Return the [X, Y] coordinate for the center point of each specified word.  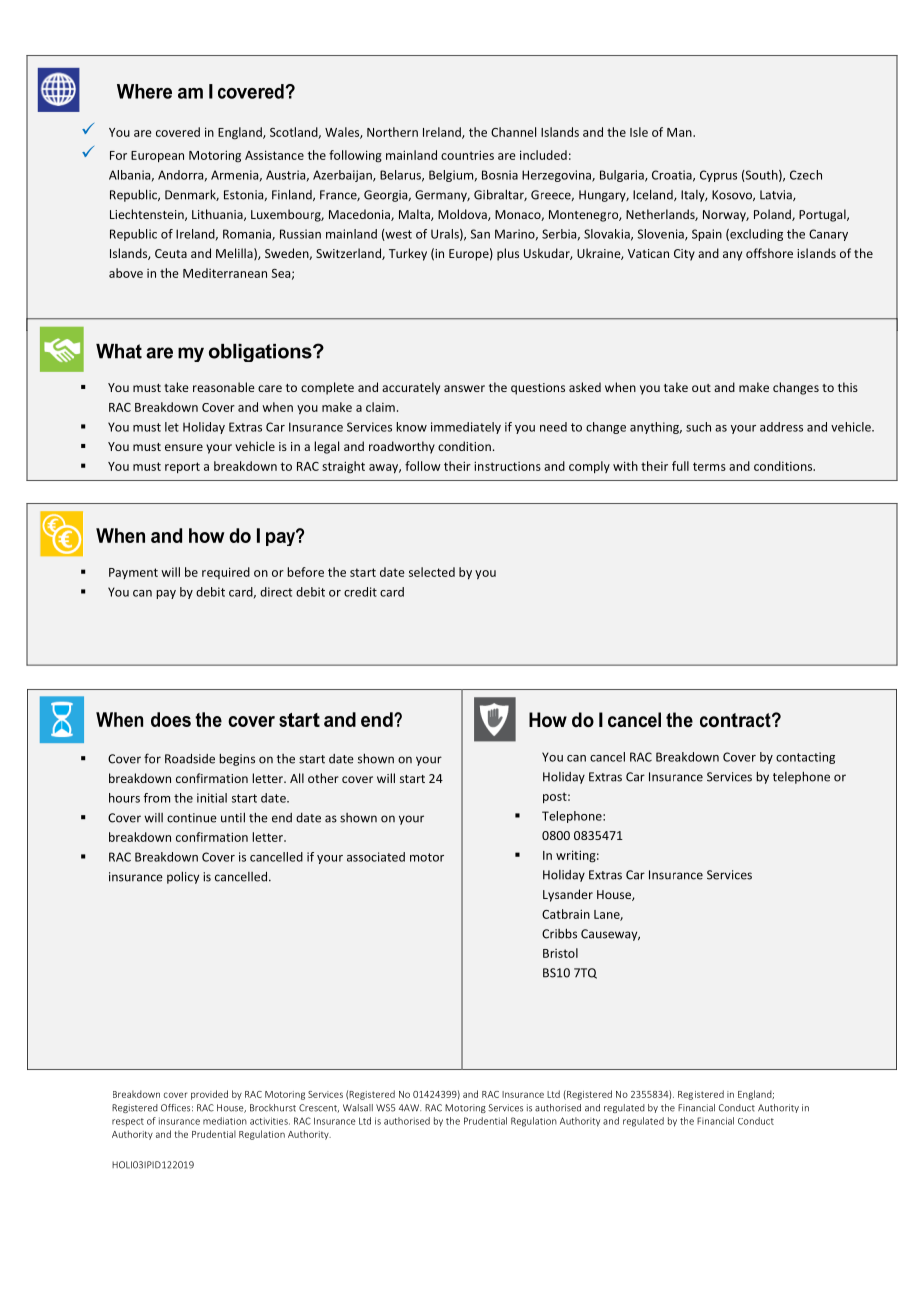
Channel [513, 132]
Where [144, 91]
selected [432, 572]
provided [209, 1095]
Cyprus [718, 176]
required [226, 573]
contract [736, 720]
